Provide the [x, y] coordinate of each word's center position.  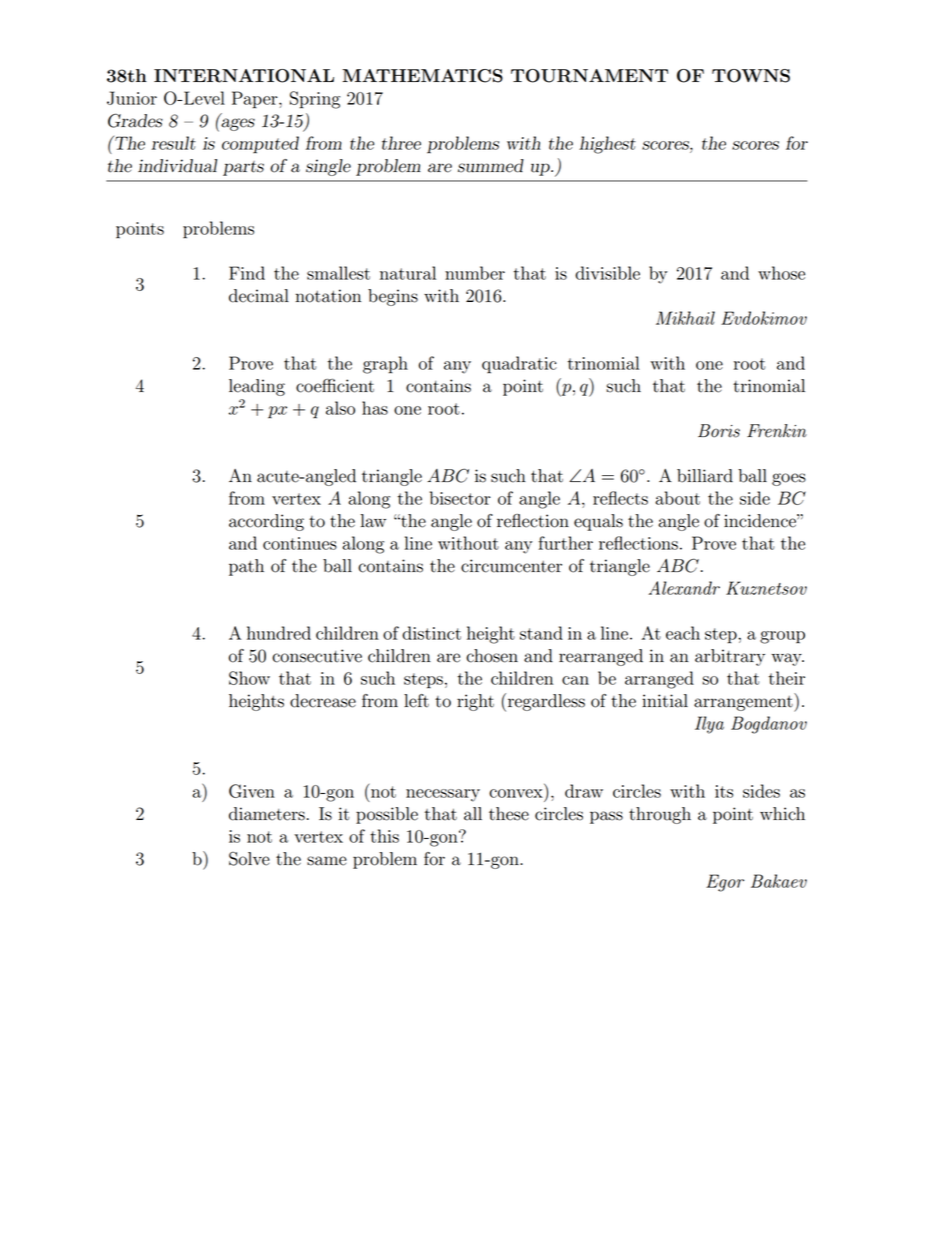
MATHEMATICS [422, 76]
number [475, 273]
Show [249, 678]
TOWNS [751, 76]
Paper [256, 100]
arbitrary [730, 657]
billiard [705, 476]
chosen [492, 656]
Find [247, 273]
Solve [249, 859]
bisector [460, 498]
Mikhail [685, 318]
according [266, 522]
